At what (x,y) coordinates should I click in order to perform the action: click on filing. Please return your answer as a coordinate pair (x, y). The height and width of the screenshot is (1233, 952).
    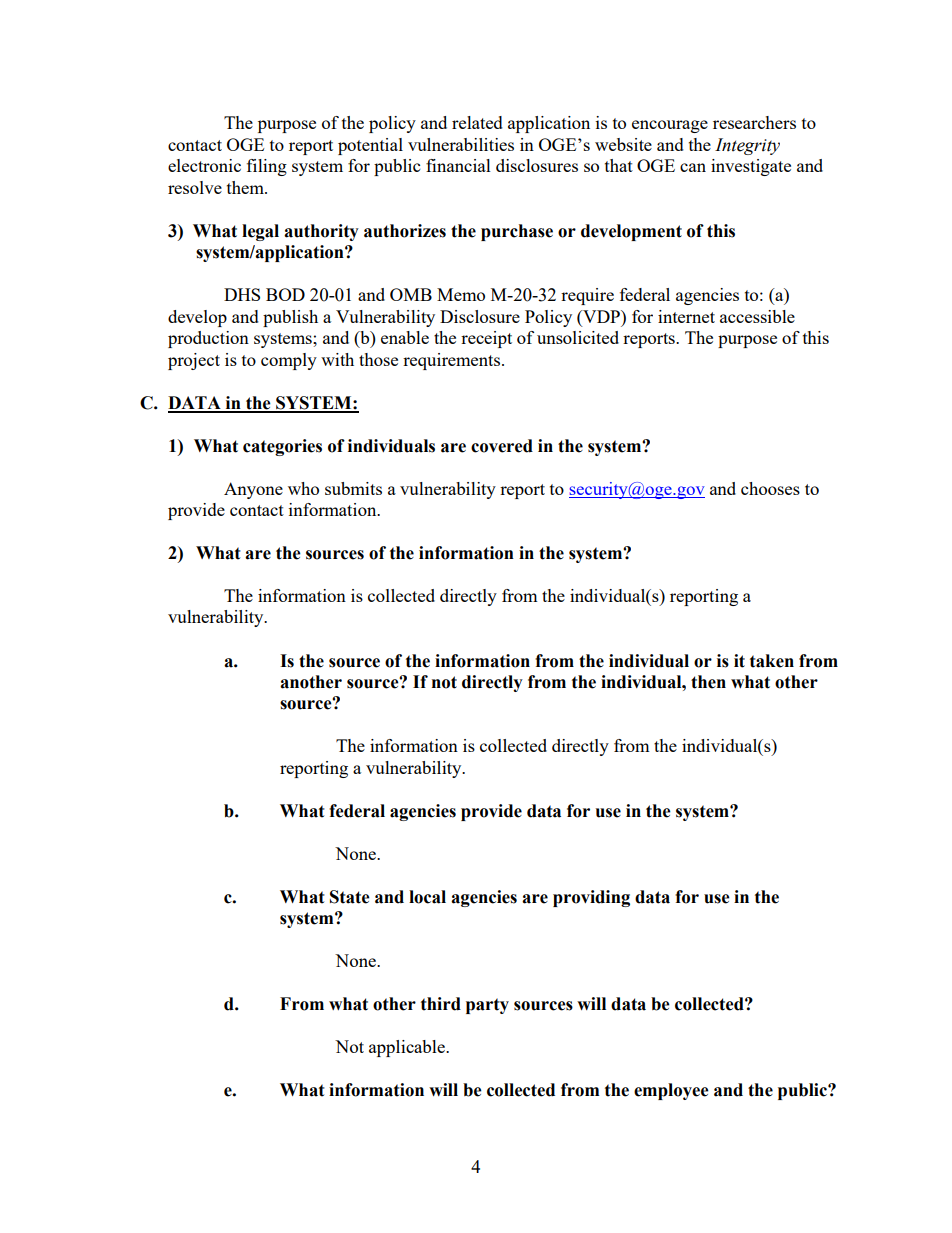
    Looking at the image, I should click on (267, 167).
